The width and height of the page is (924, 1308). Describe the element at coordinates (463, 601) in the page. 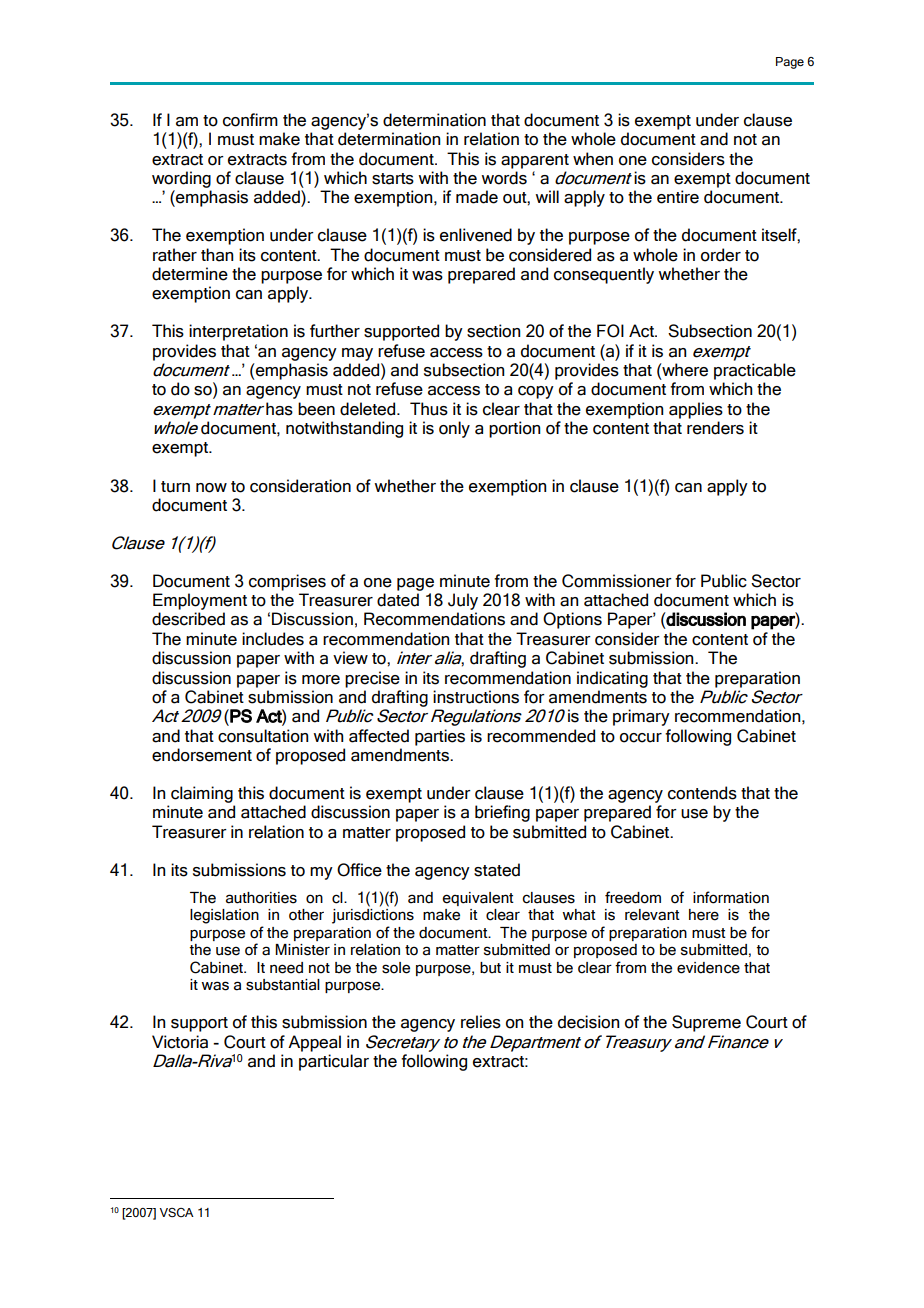

I see `July` at that location.
